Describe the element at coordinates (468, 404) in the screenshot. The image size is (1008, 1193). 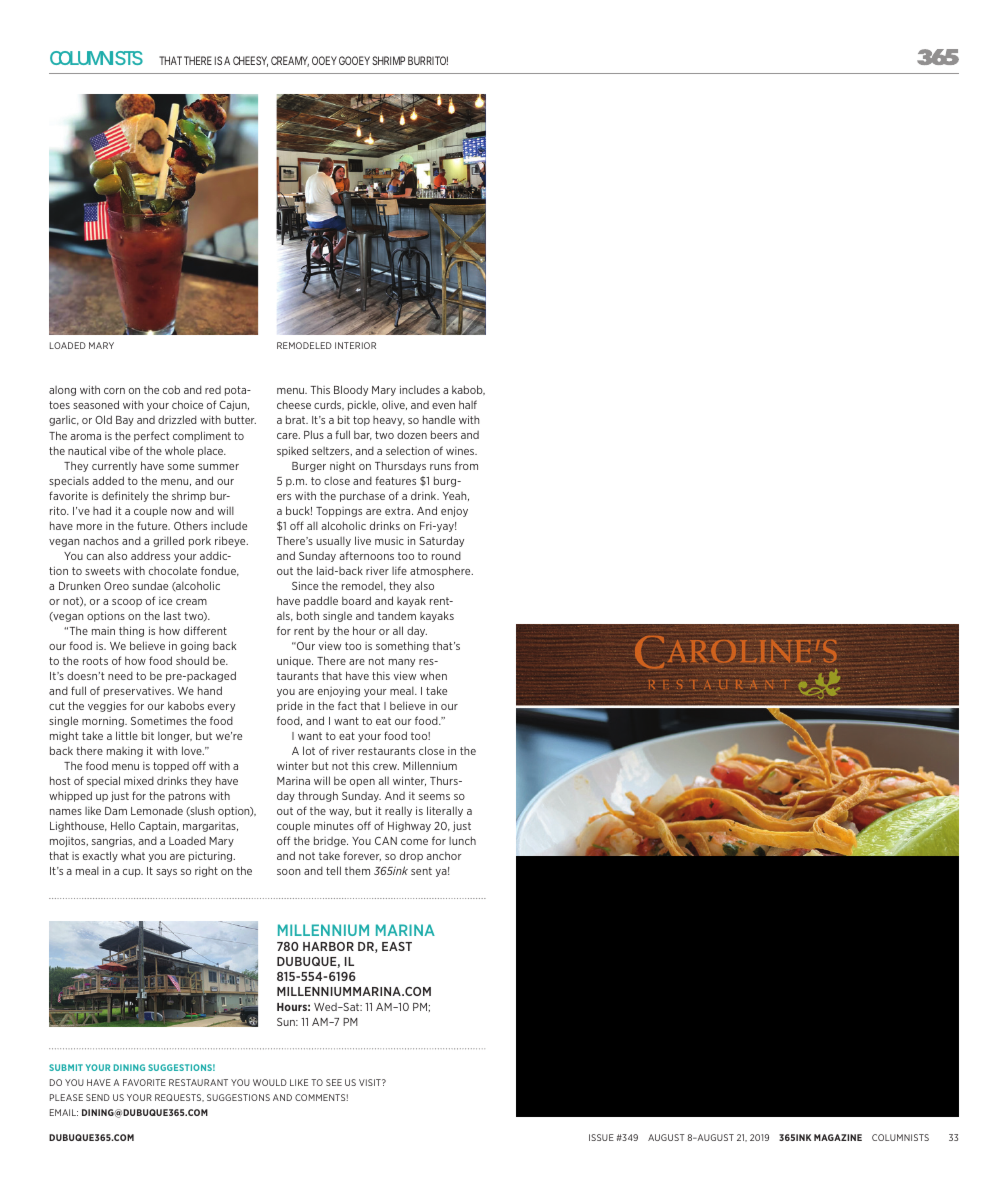
I see `half` at that location.
